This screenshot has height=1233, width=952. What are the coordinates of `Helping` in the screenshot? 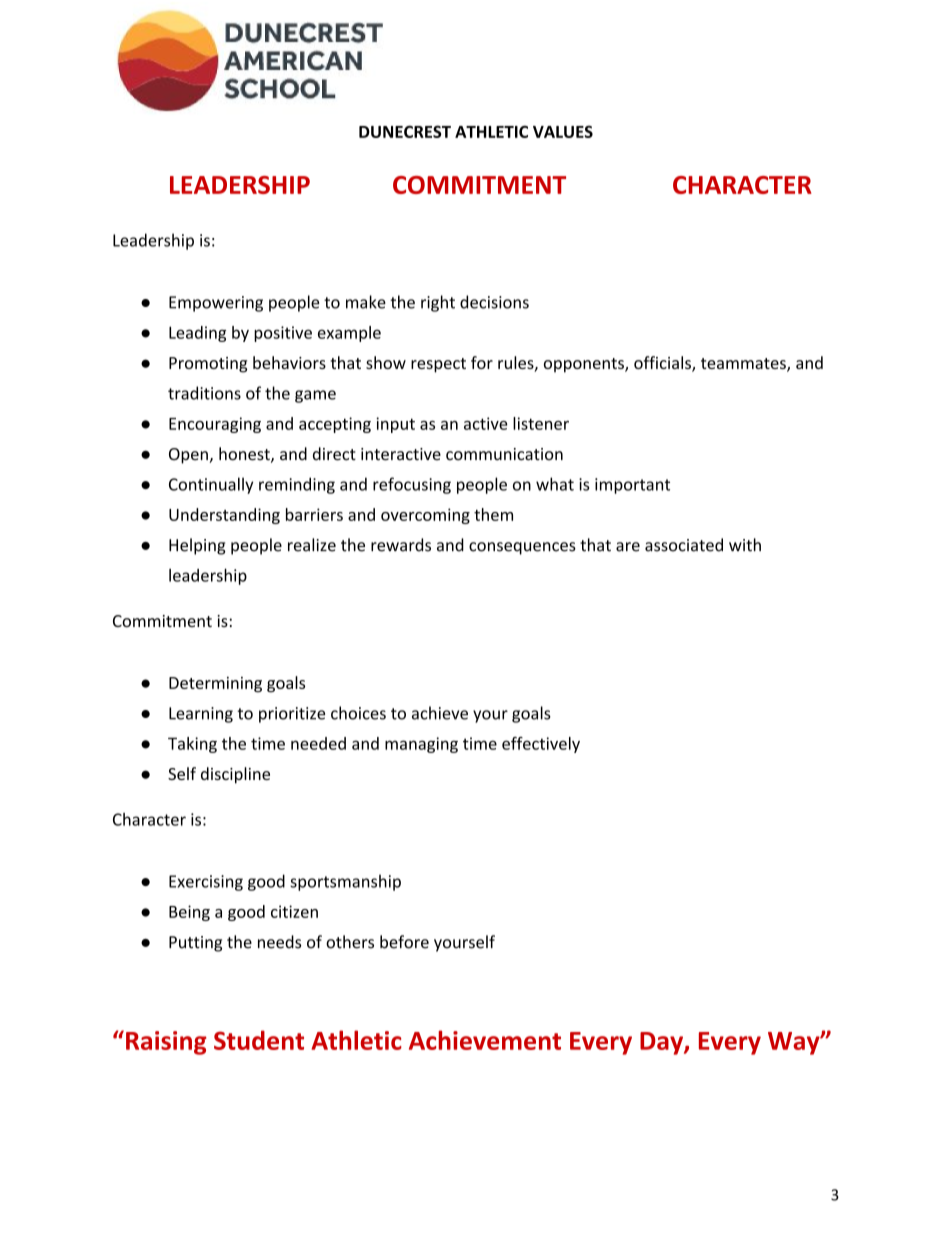 It's located at (197, 546).
